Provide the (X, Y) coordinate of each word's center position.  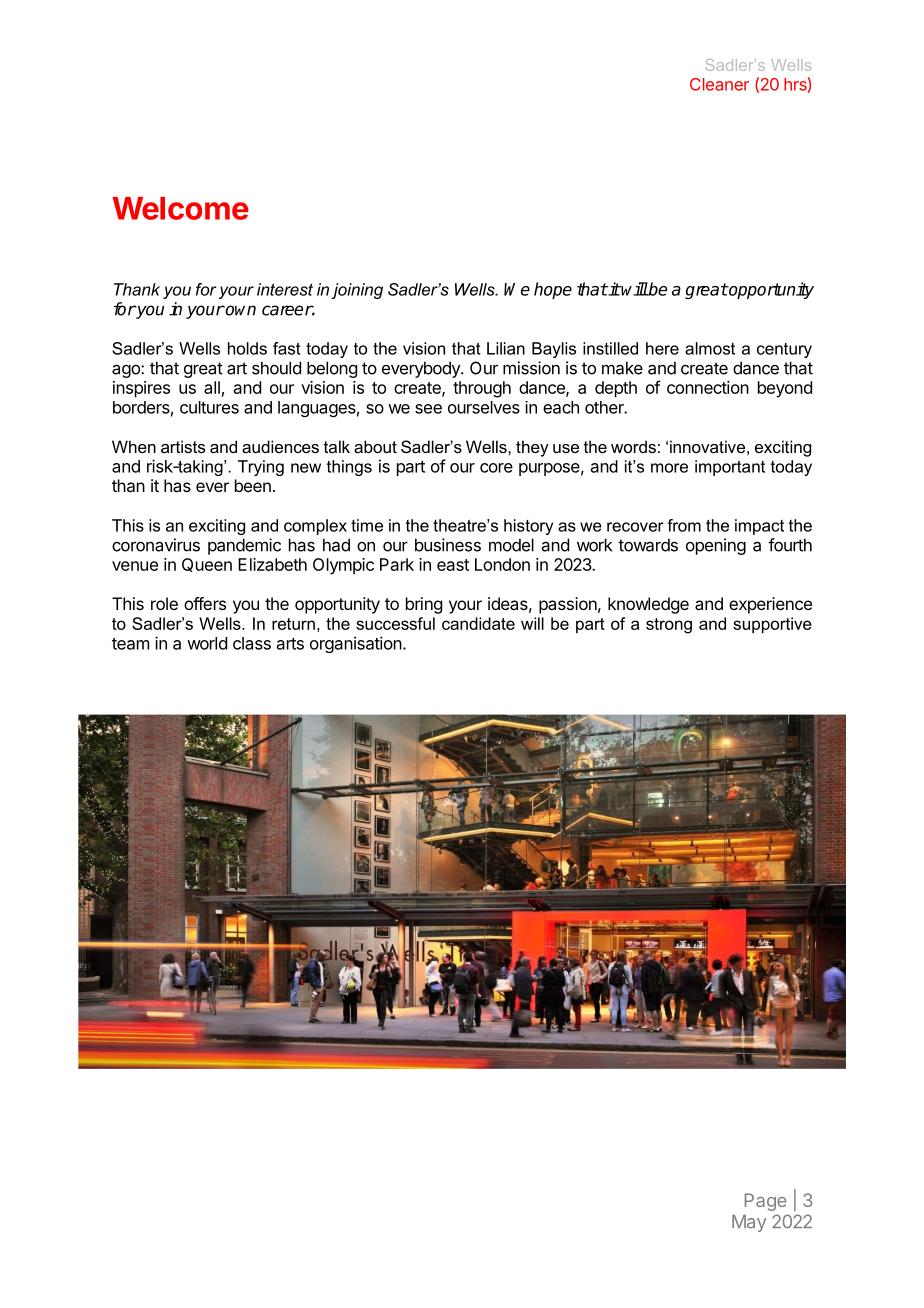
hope (553, 290)
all (212, 387)
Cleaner (719, 84)
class (252, 643)
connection (708, 387)
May (749, 1223)
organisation (356, 644)
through (482, 389)
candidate (478, 623)
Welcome (180, 208)
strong (669, 626)
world (207, 643)
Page (766, 1202)
